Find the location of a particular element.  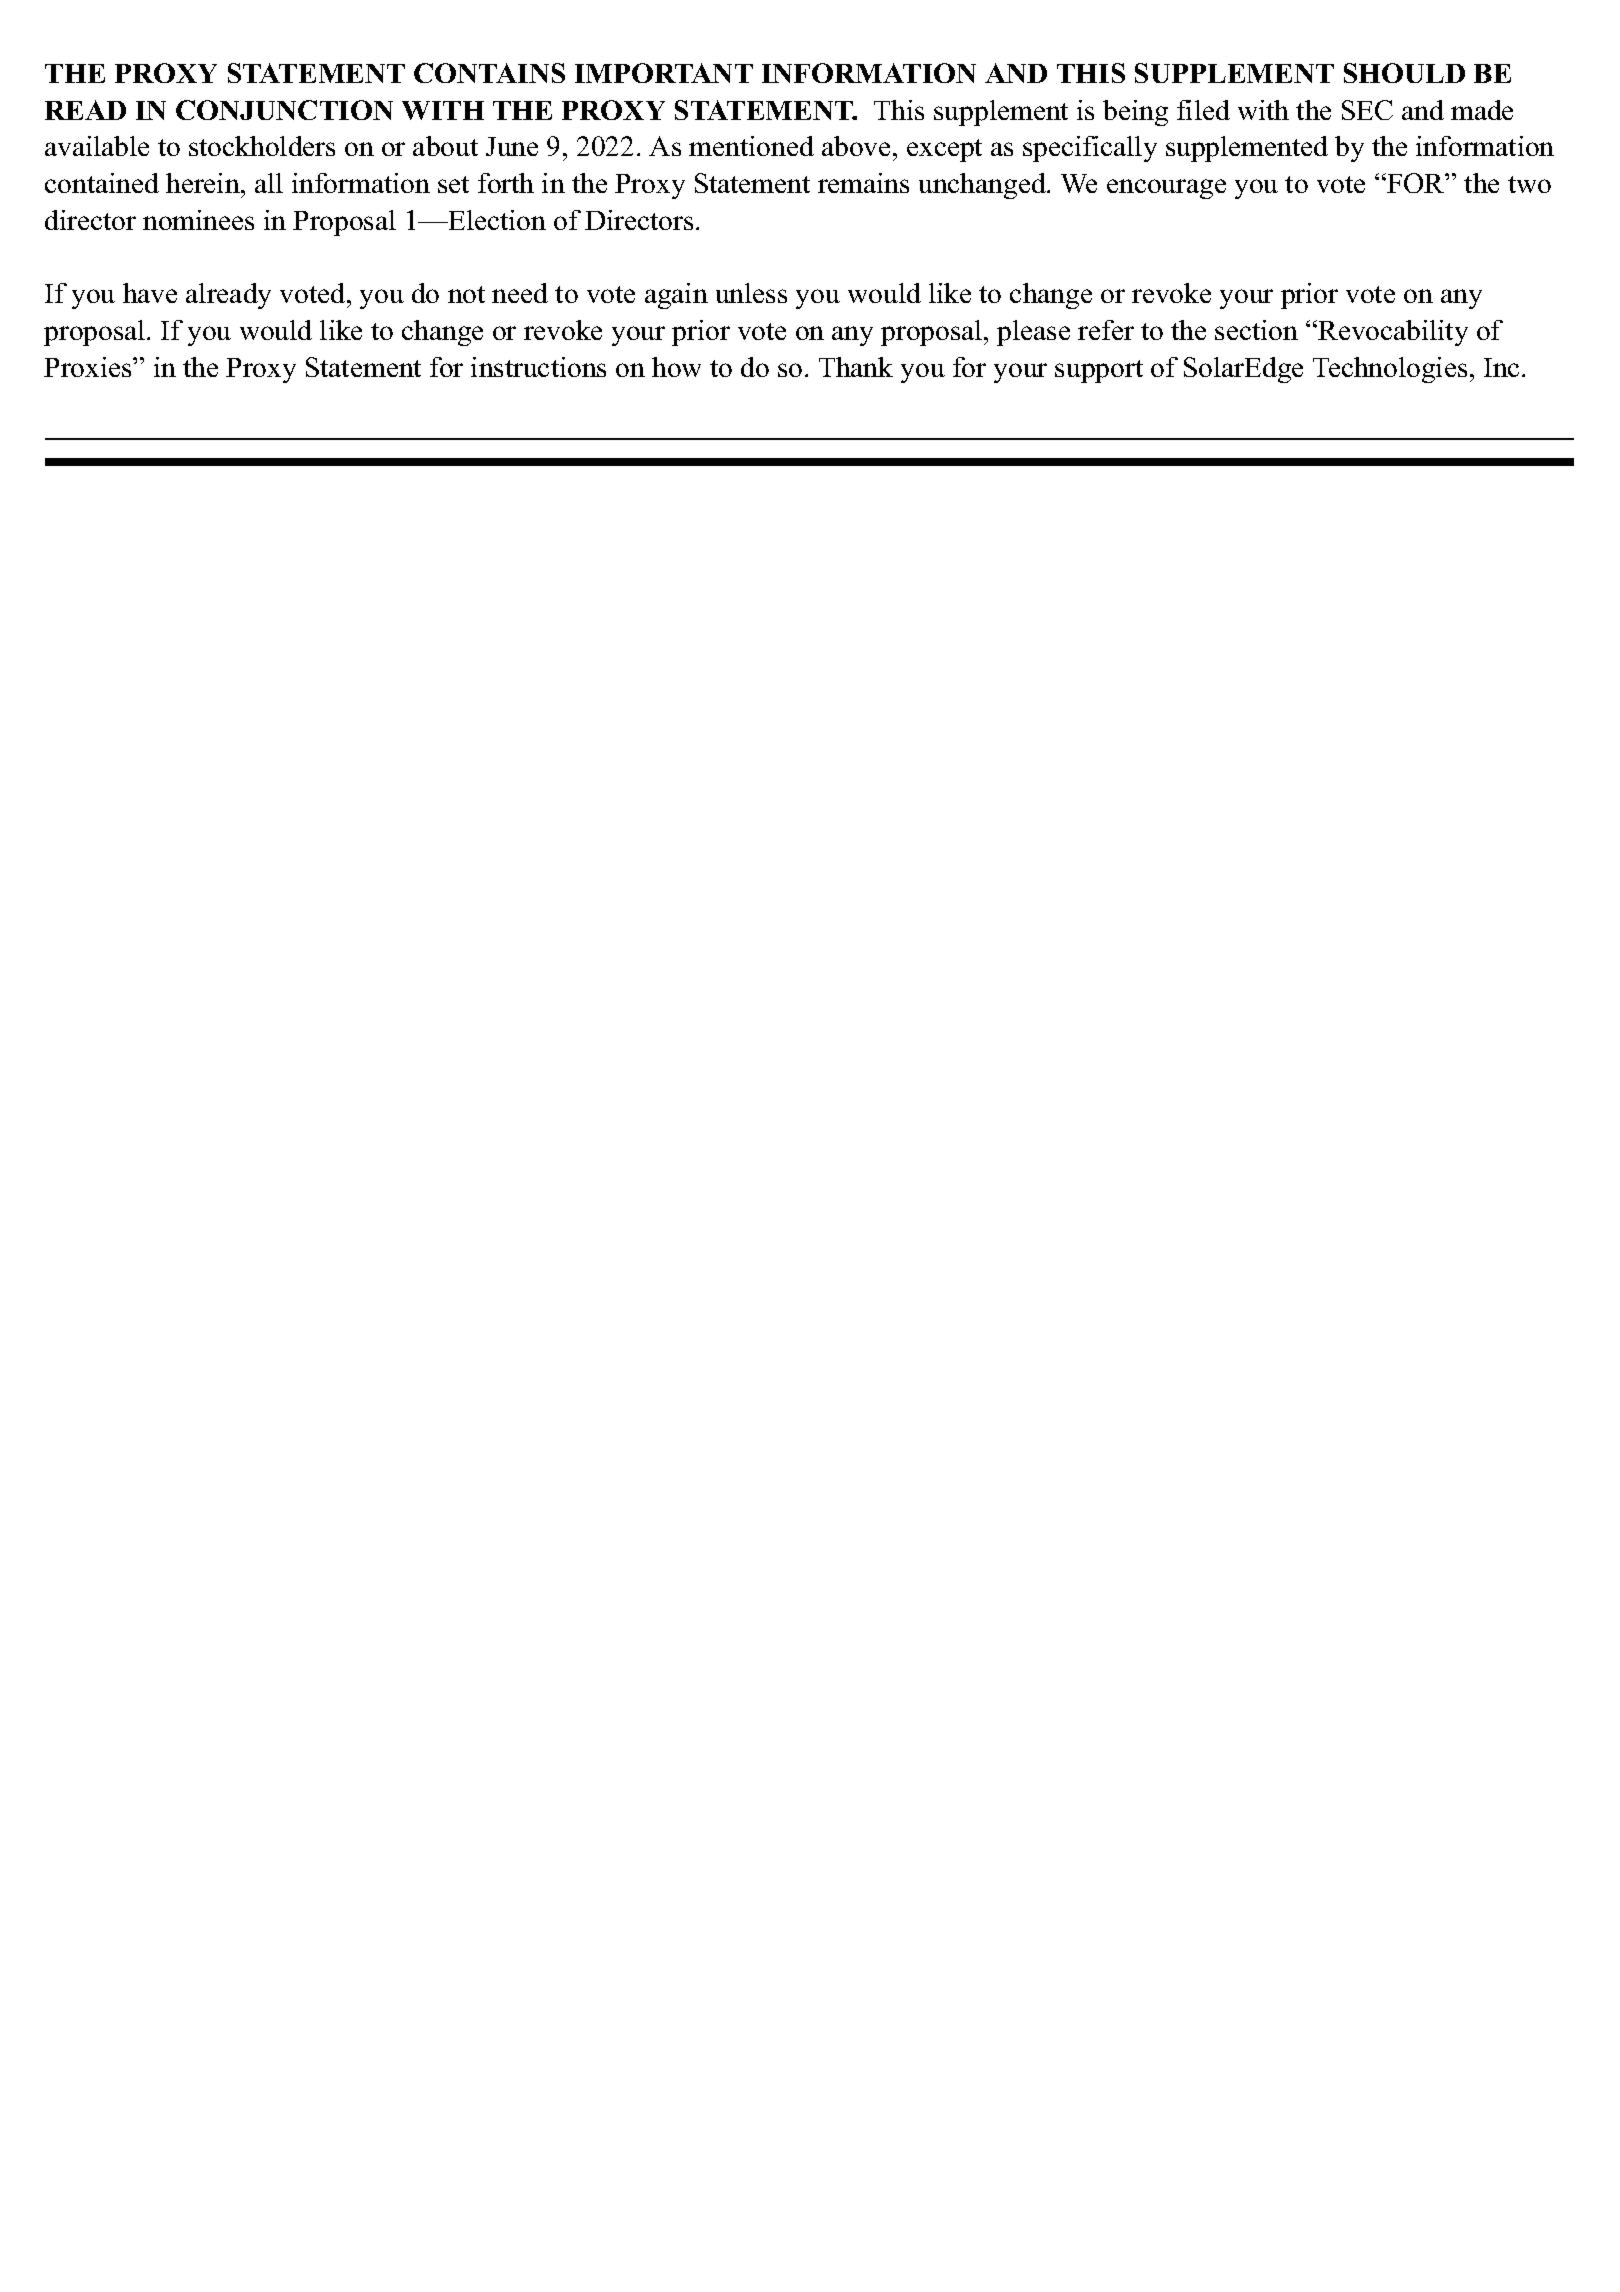

section is located at coordinates (1256, 330).
